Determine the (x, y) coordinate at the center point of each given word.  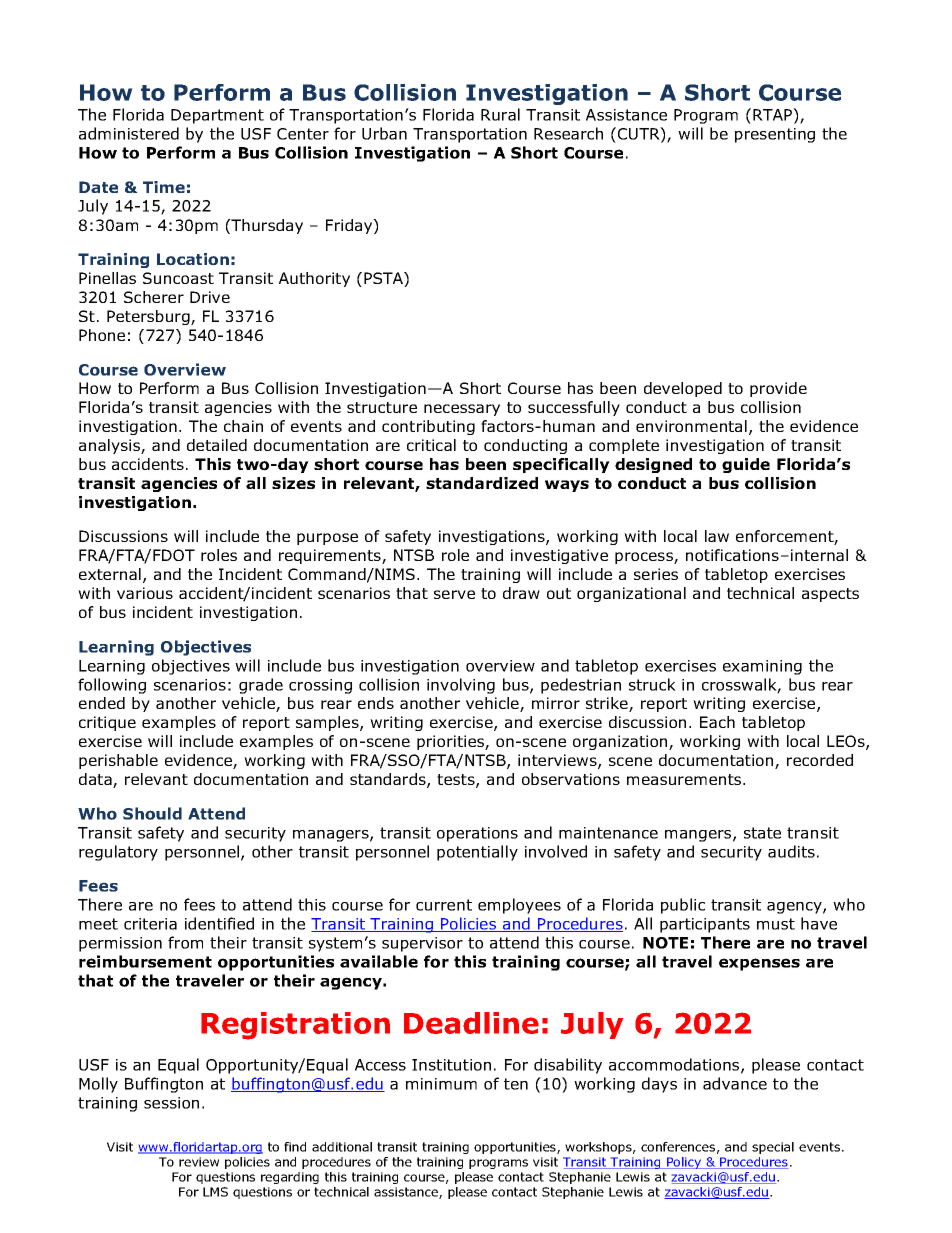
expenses (759, 964)
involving (461, 686)
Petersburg (149, 317)
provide (778, 389)
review (199, 1162)
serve (454, 594)
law (717, 536)
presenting (775, 135)
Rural (500, 114)
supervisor (422, 944)
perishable (118, 761)
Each (717, 722)
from (185, 942)
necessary (462, 410)
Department (217, 116)
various (145, 593)
